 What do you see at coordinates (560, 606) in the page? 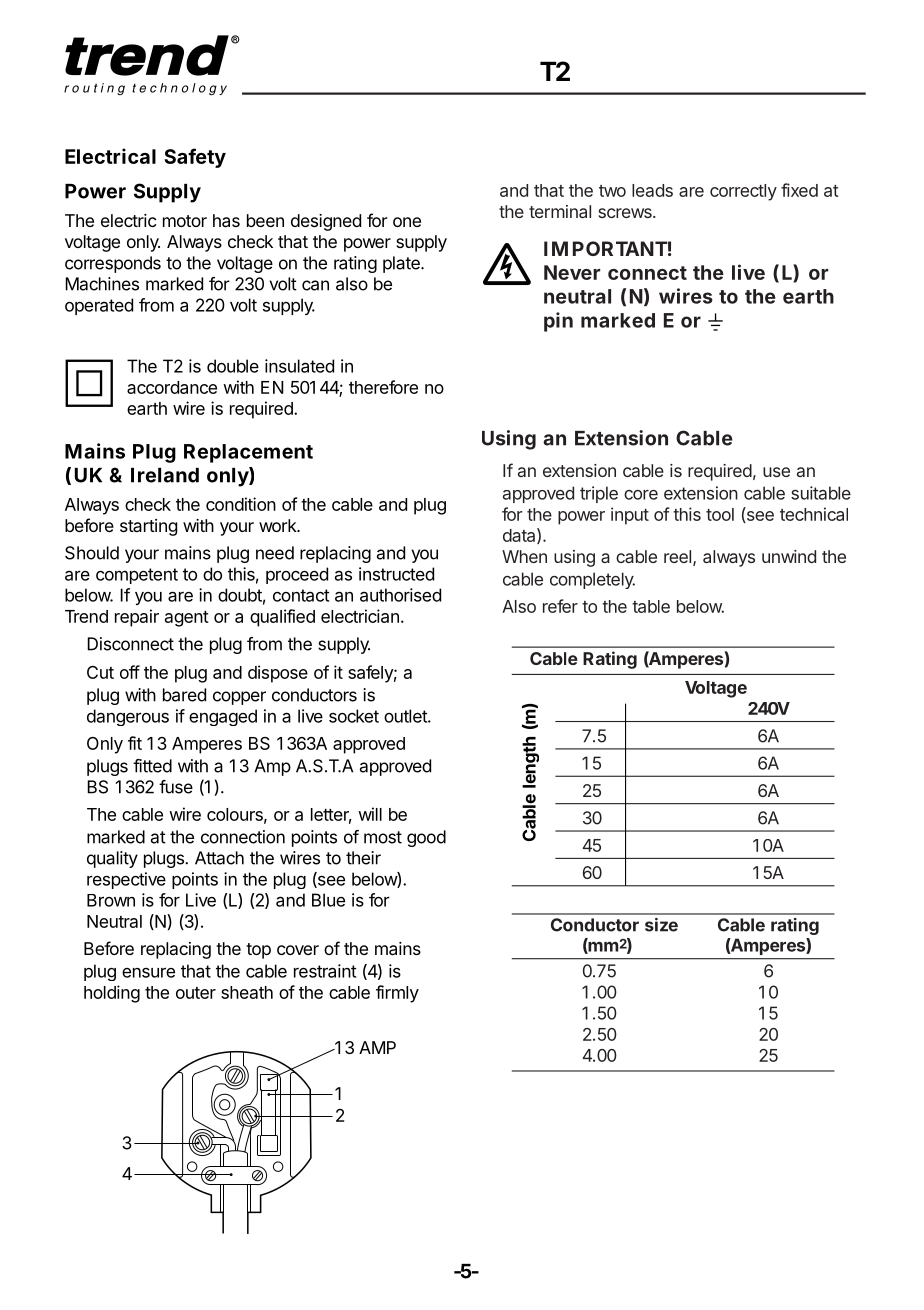
I see `refer` at bounding box center [560, 606].
